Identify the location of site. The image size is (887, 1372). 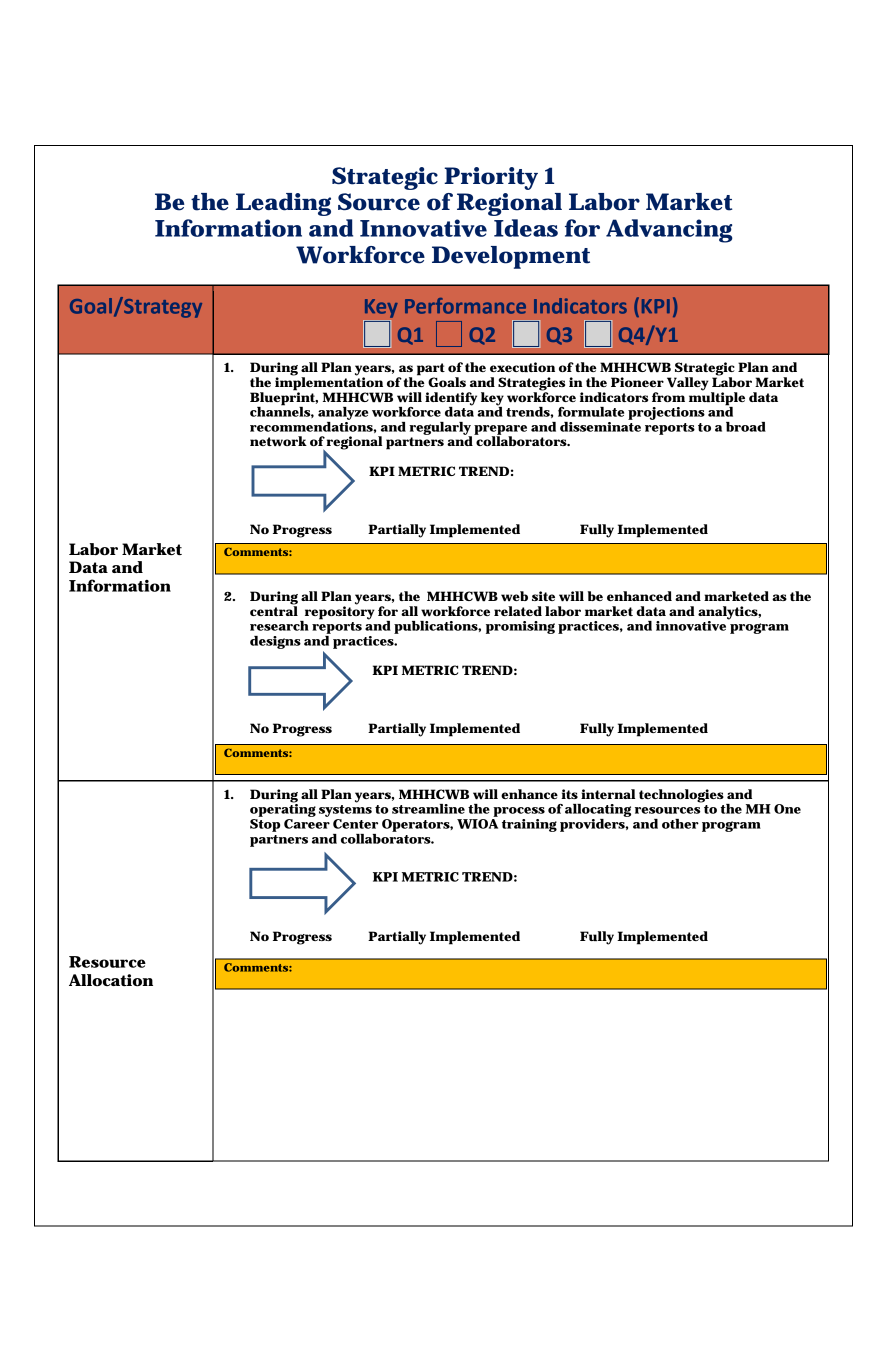
(543, 596).
